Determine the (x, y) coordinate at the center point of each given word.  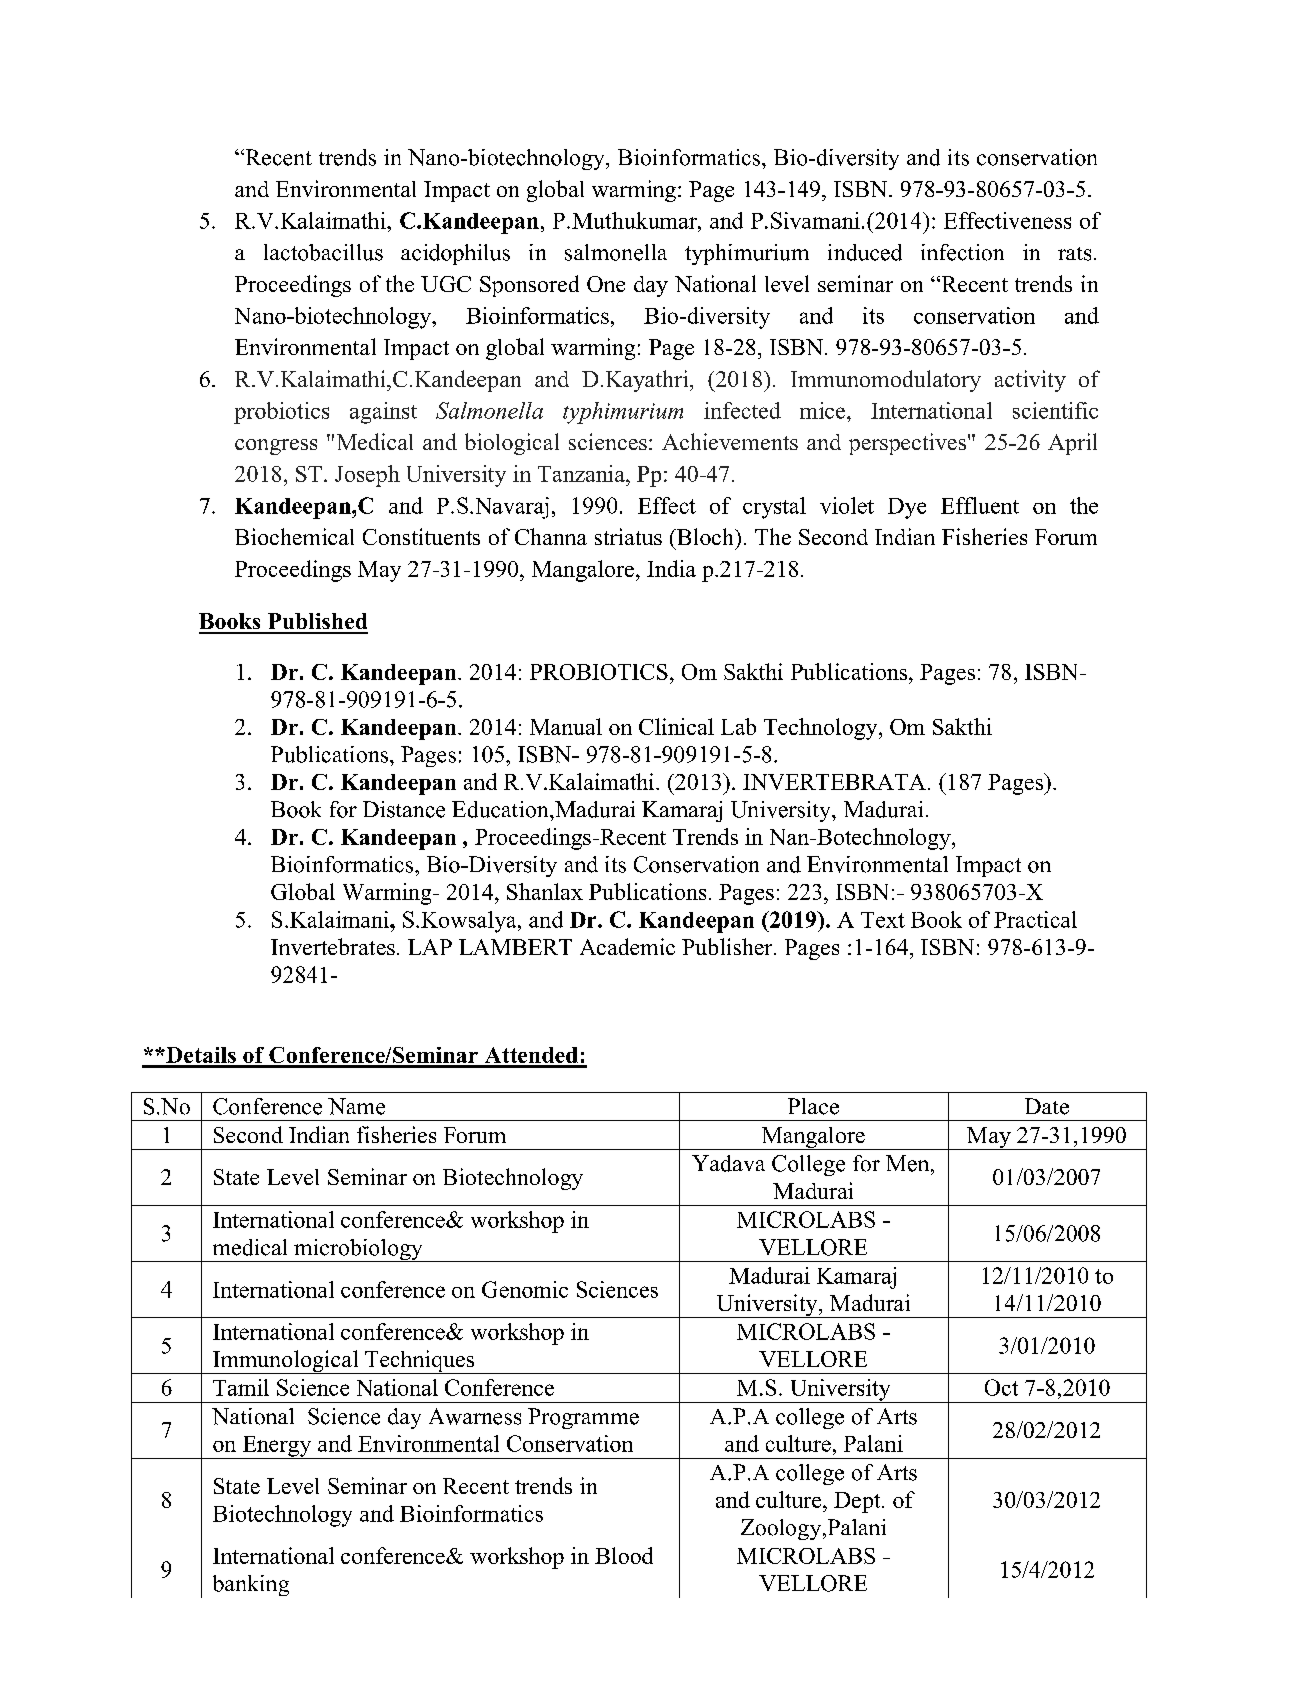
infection (962, 252)
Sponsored (529, 286)
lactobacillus (323, 252)
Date (1047, 1106)
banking (251, 1585)
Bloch (705, 536)
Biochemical (294, 536)
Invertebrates (333, 946)
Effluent (980, 505)
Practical (1035, 919)
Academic (627, 946)
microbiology (358, 1250)
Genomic (525, 1289)
